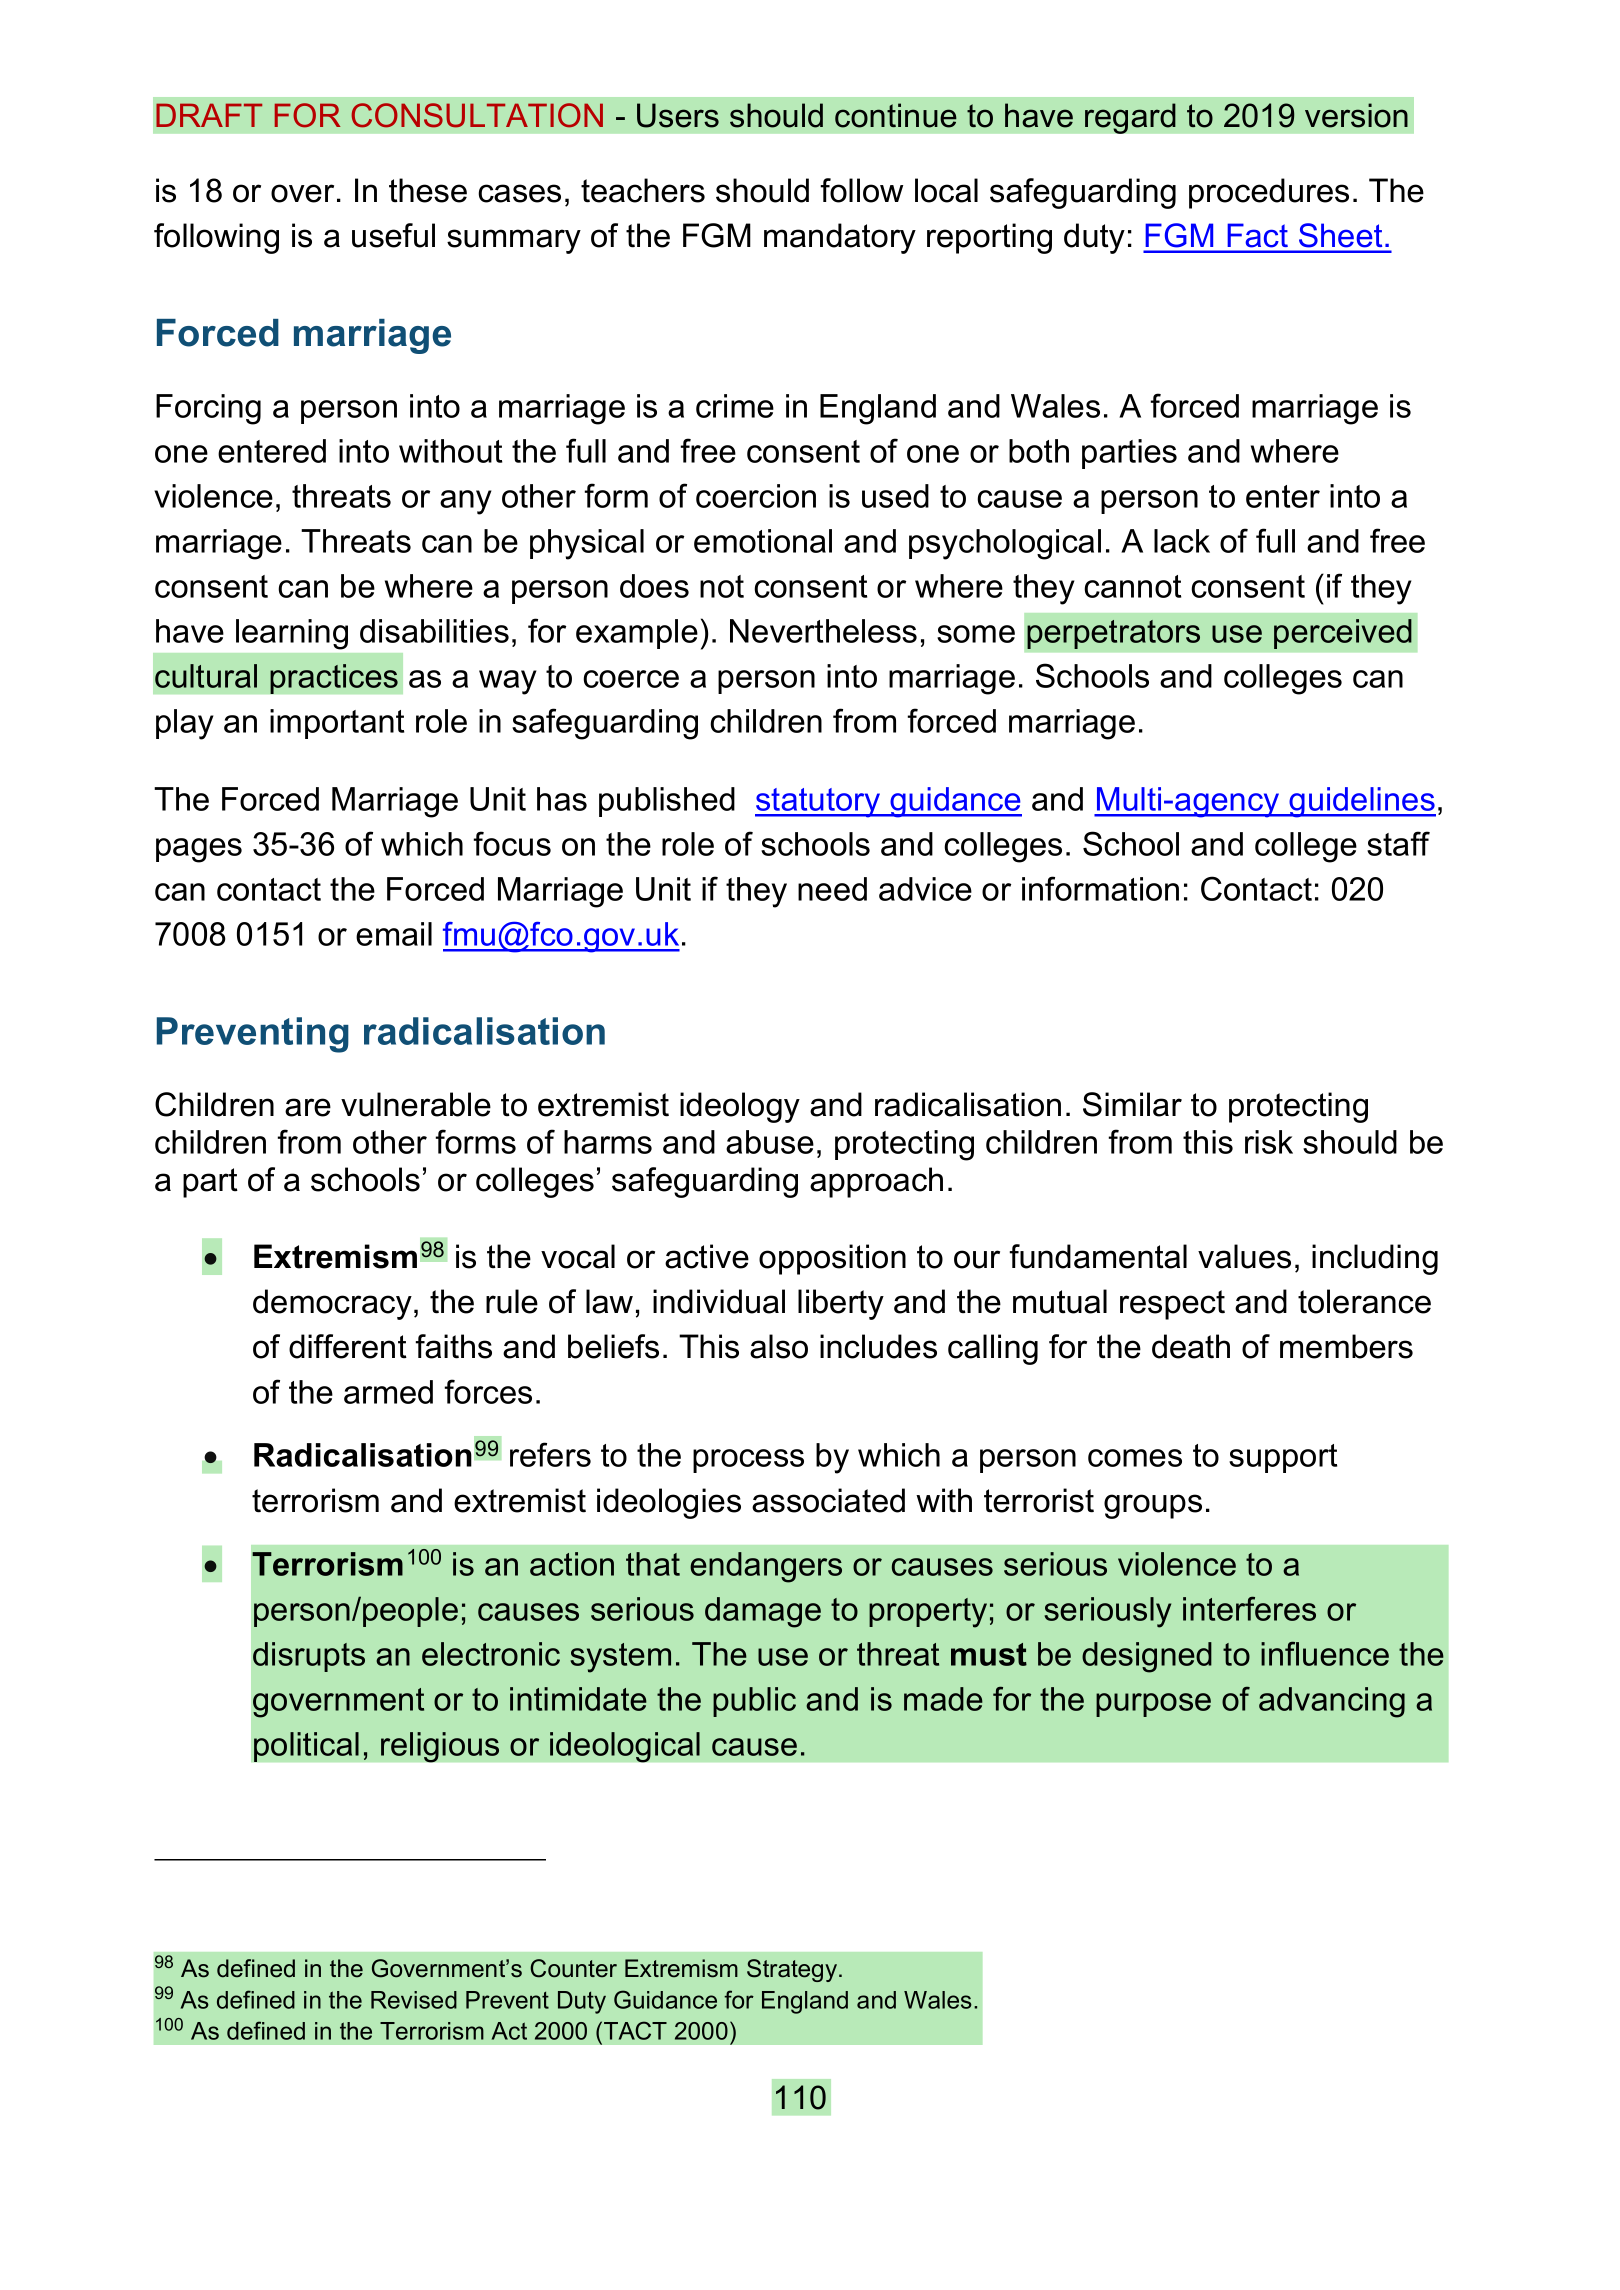  What do you see at coordinates (428, 190) in the screenshot?
I see `these` at bounding box center [428, 190].
